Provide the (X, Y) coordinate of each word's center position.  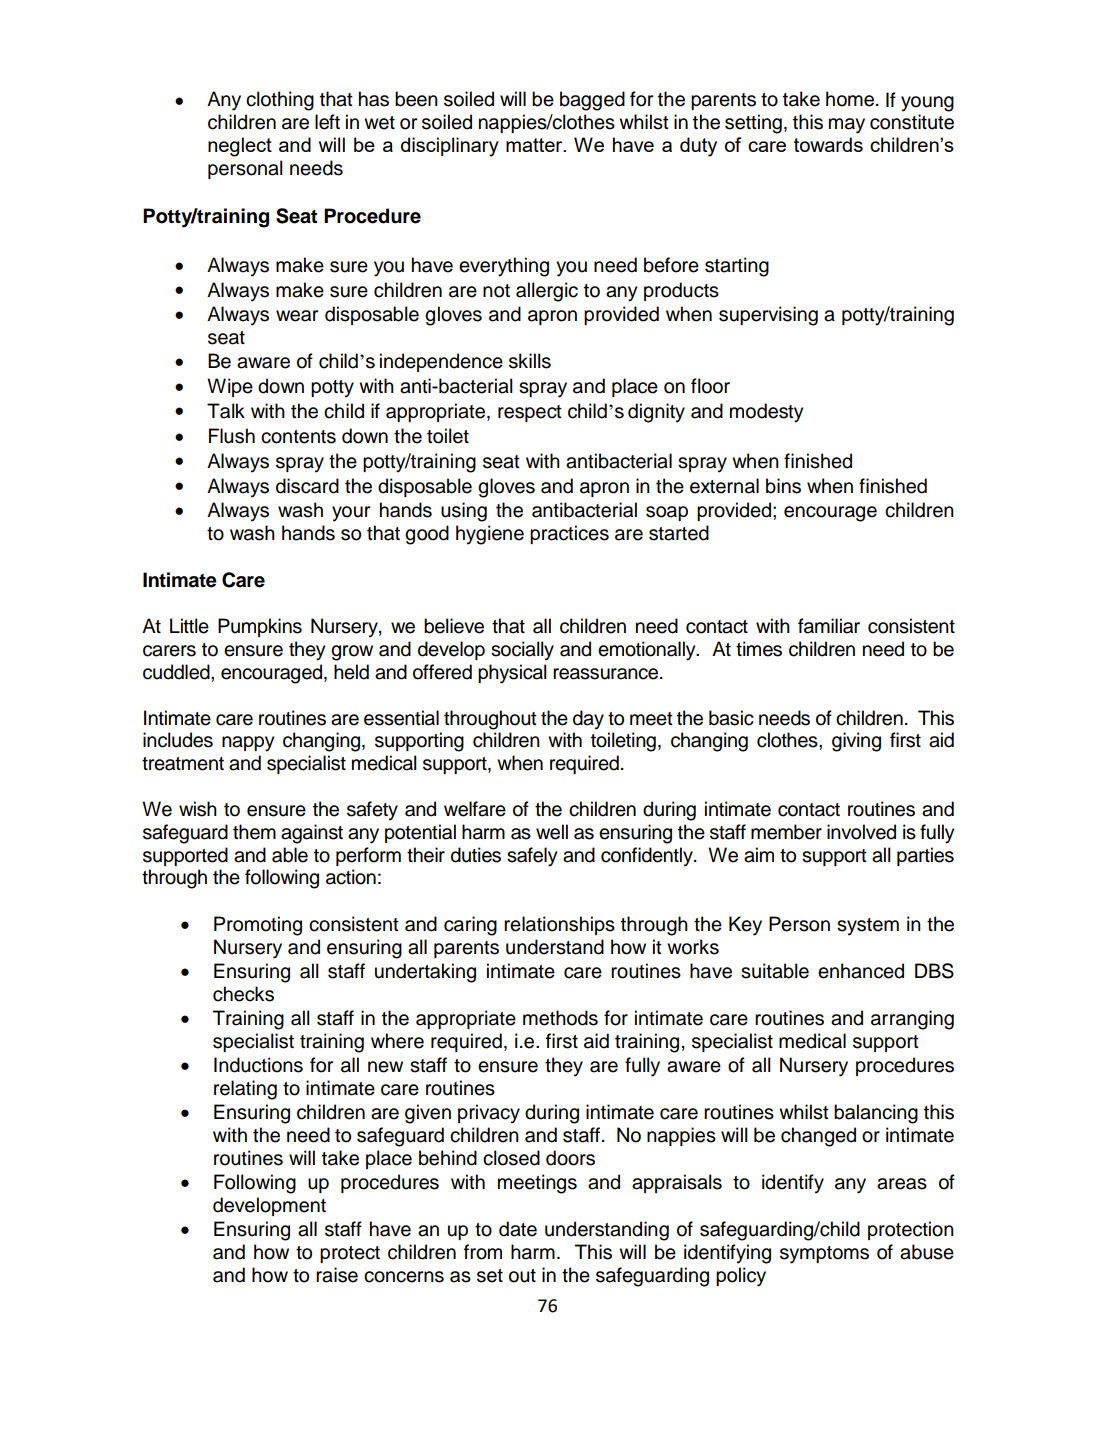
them (254, 832)
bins (783, 486)
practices (569, 534)
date (518, 1229)
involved (861, 832)
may (847, 126)
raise (337, 1275)
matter (535, 145)
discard (307, 486)
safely (532, 857)
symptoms (824, 1255)
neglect (240, 147)
